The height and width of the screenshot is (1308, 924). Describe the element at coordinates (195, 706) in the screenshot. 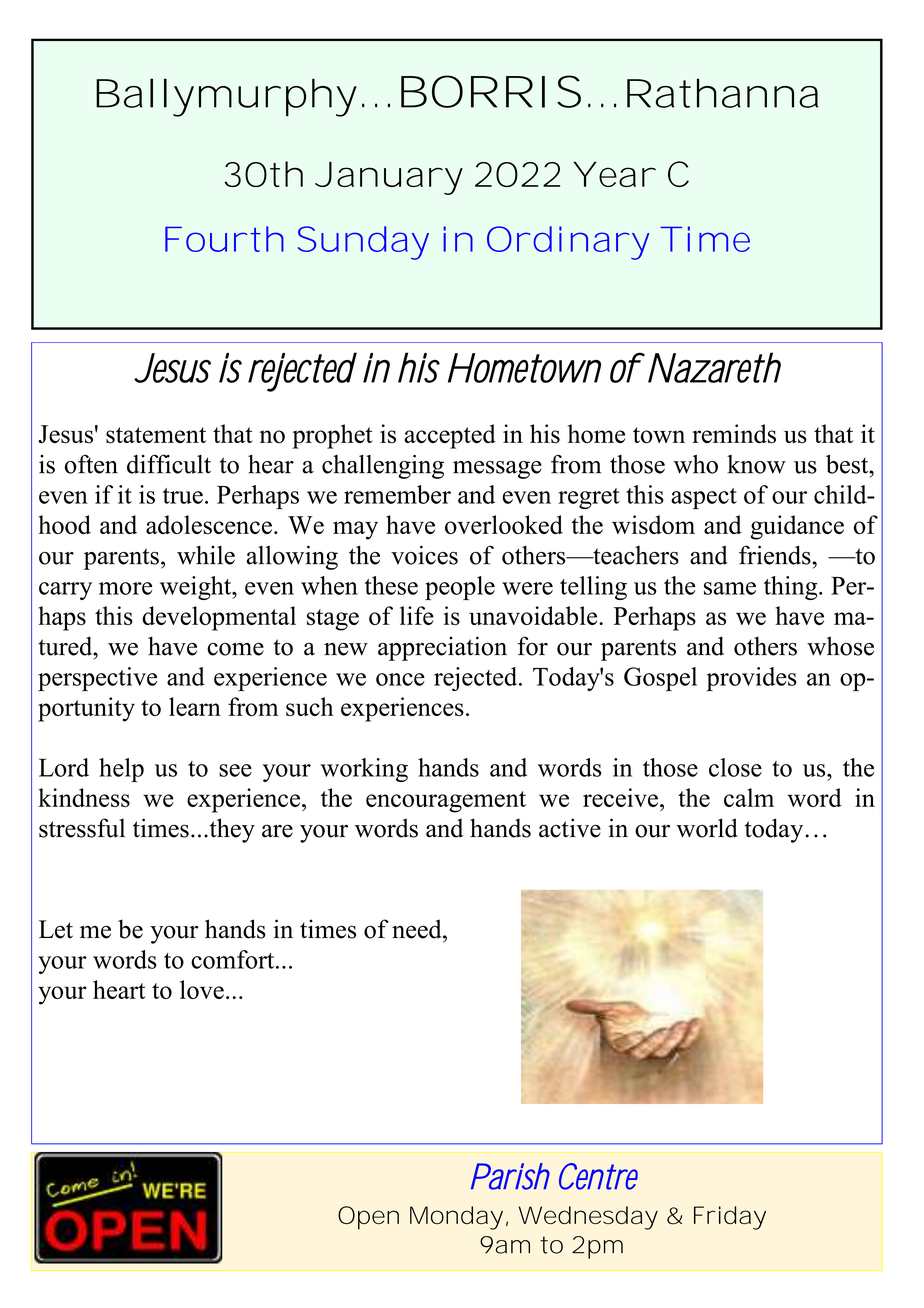

I see `learn` at that location.
